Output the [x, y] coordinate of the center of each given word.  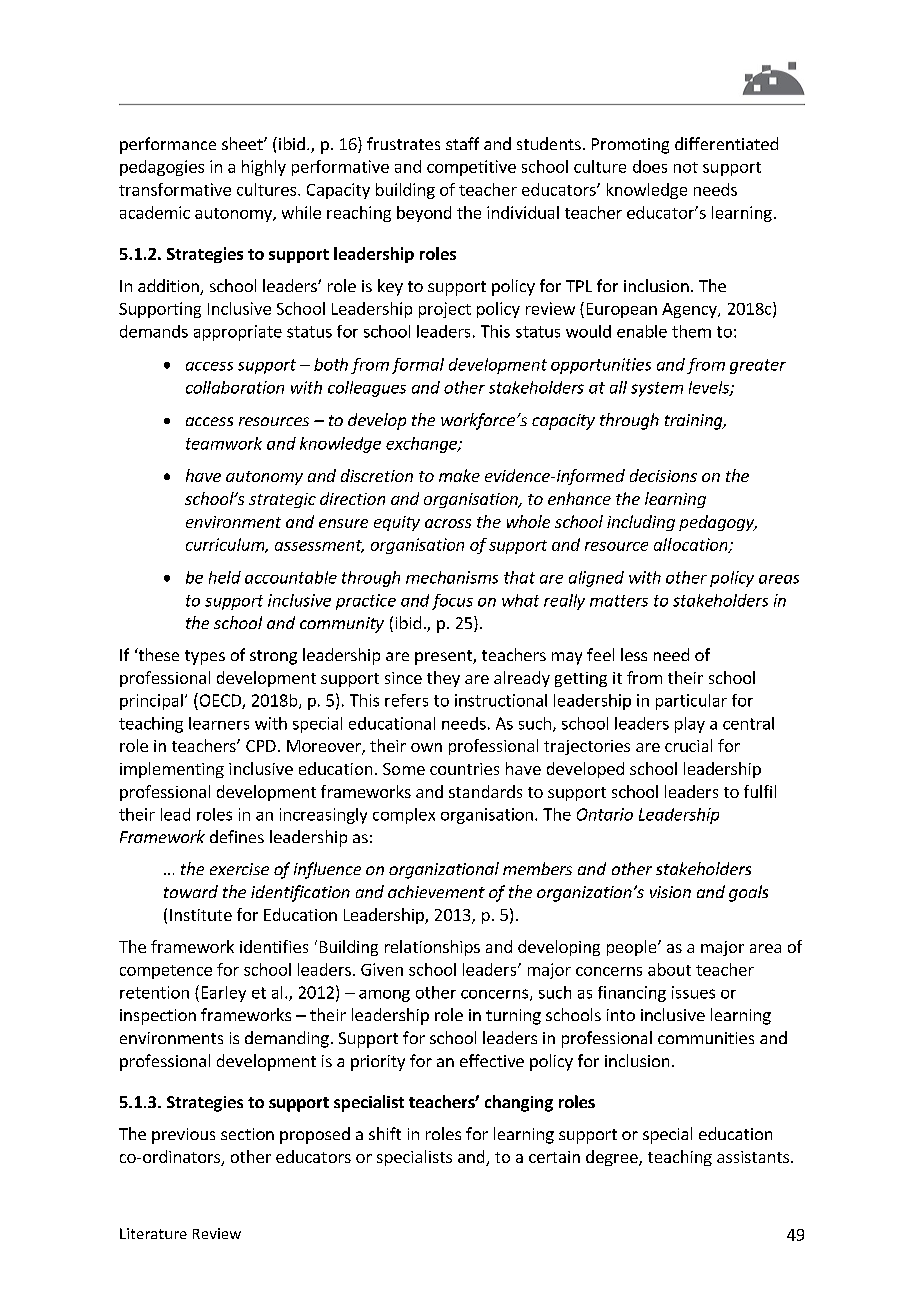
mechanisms [452, 577]
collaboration [235, 387]
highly [264, 168]
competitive [471, 168]
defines [237, 836]
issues [693, 992]
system [657, 389]
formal [418, 366]
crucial [688, 745]
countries [464, 769]
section [247, 1134]
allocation [692, 545]
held [225, 577]
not [686, 167]
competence [166, 972]
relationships [432, 948]
